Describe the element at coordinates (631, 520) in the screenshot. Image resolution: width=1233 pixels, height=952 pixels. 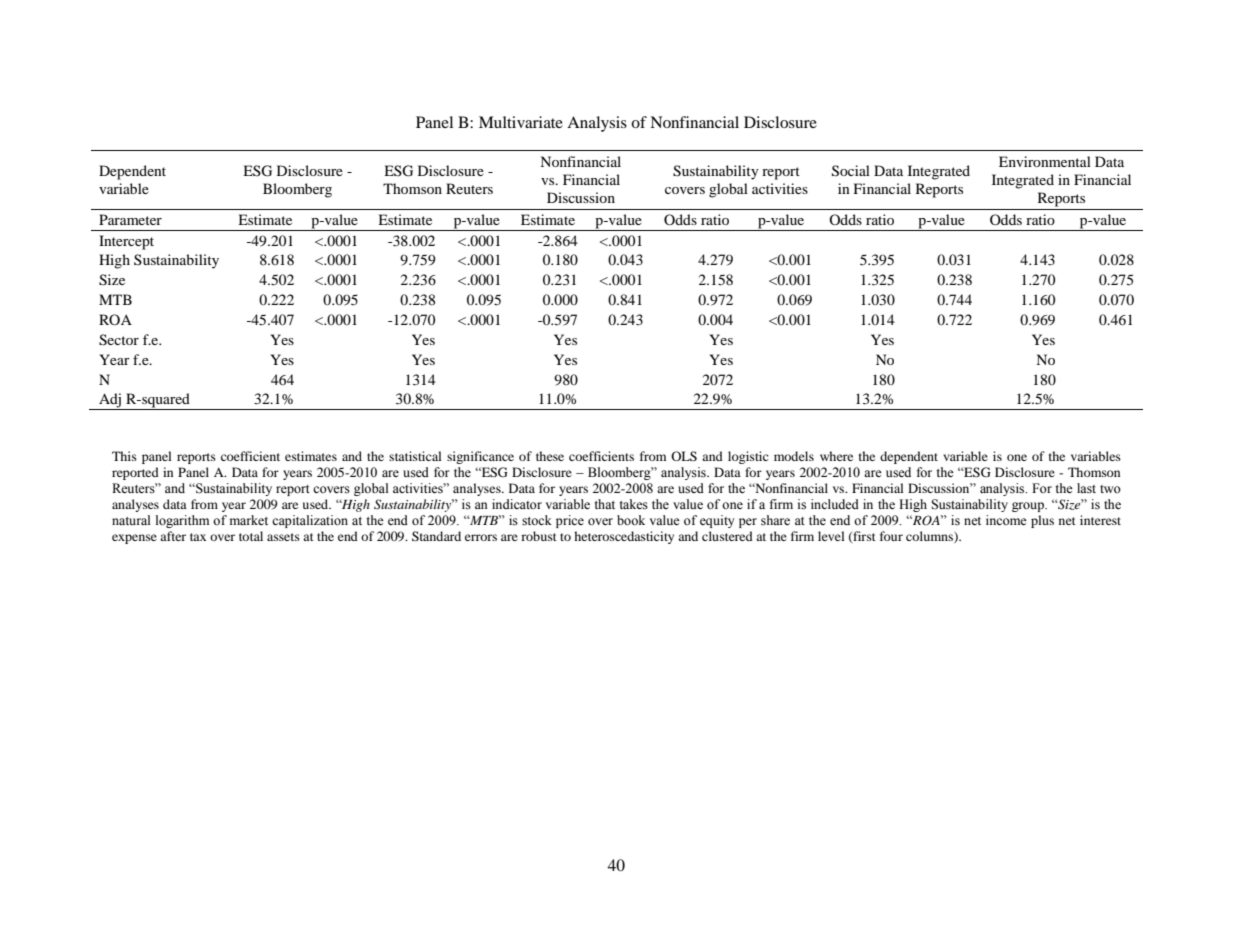
I see `book` at that location.
